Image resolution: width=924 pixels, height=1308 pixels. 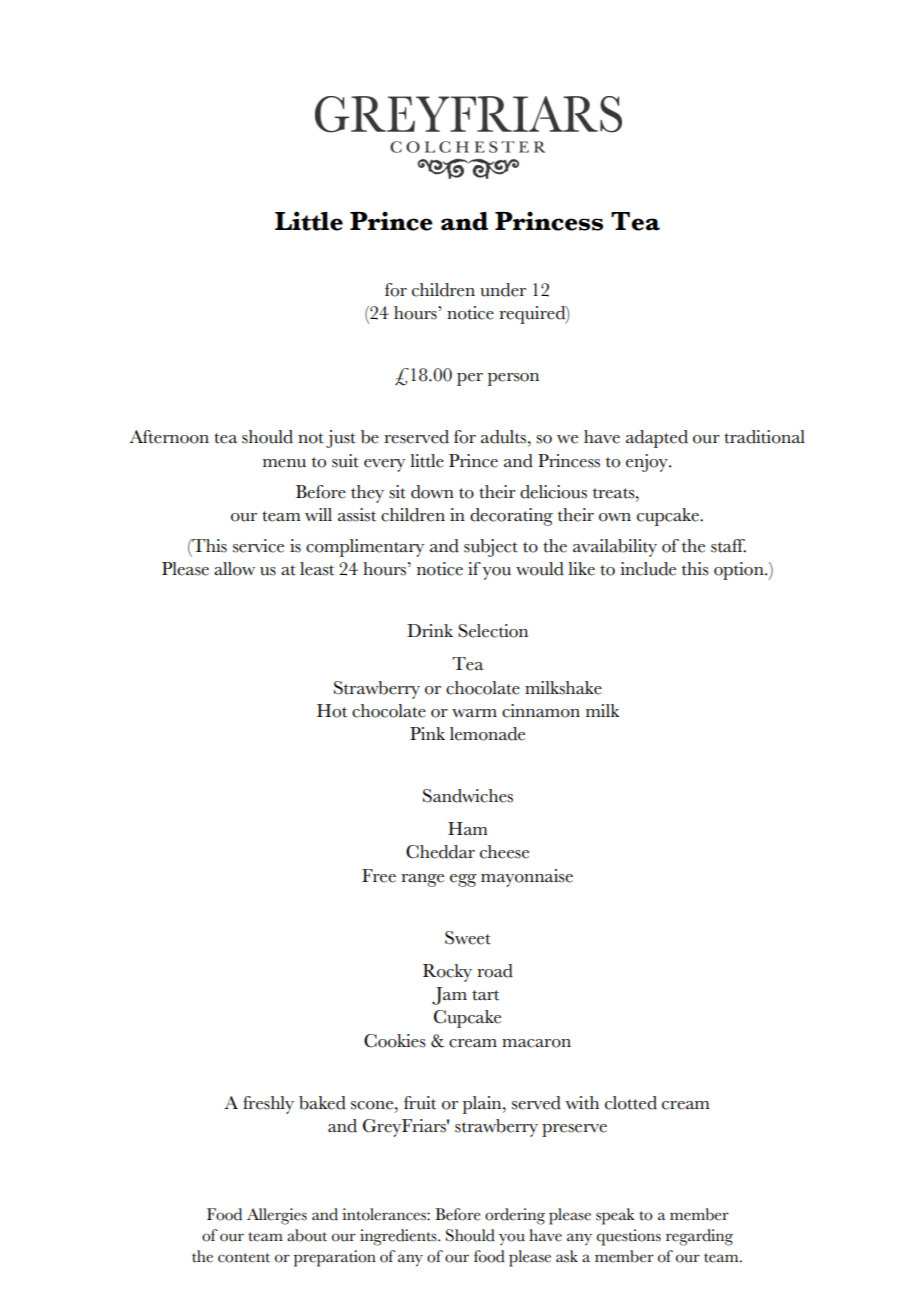 What do you see at coordinates (169, 437) in the screenshot?
I see `Afternoon` at bounding box center [169, 437].
